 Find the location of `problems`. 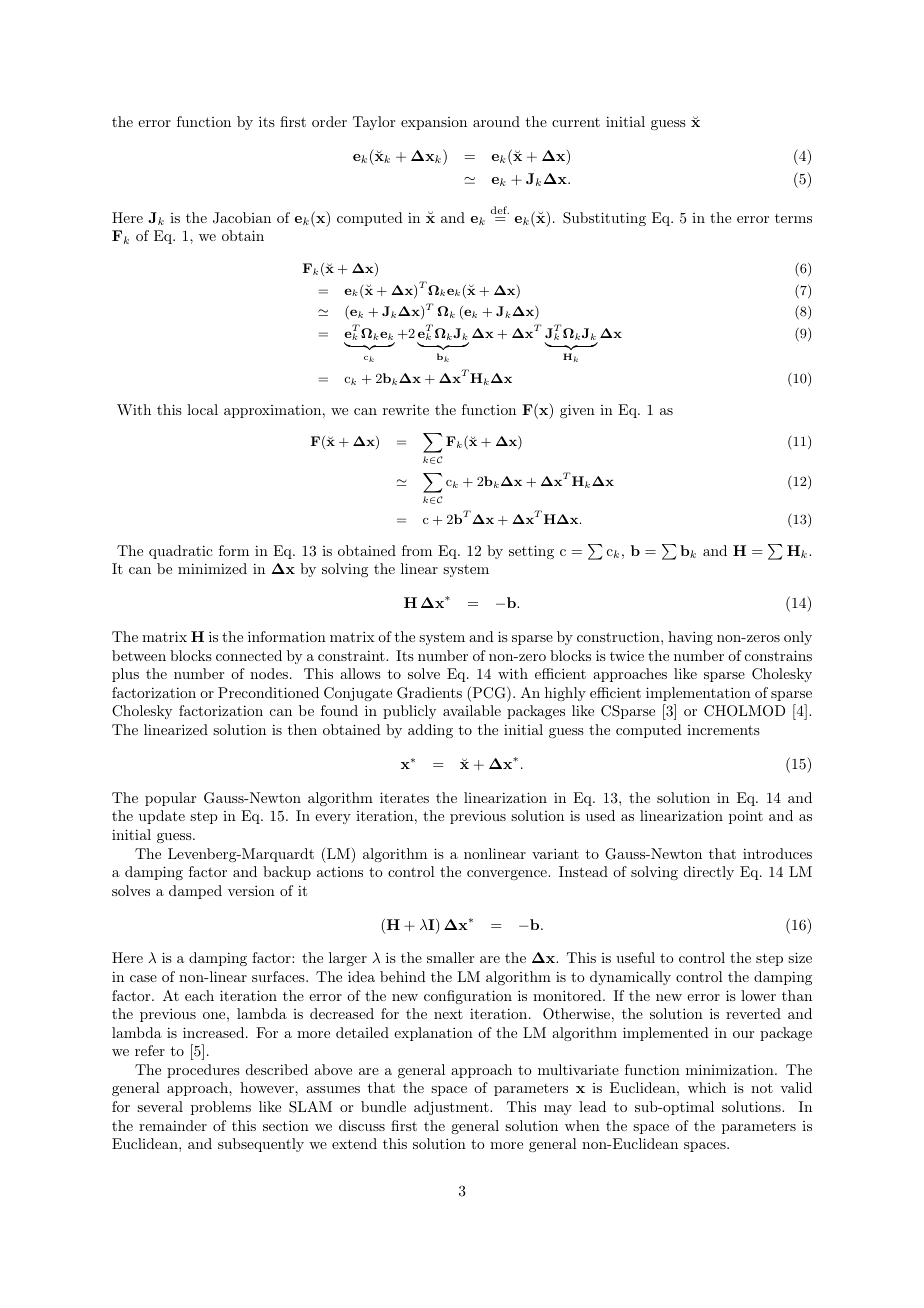

problems is located at coordinates (221, 1108).
